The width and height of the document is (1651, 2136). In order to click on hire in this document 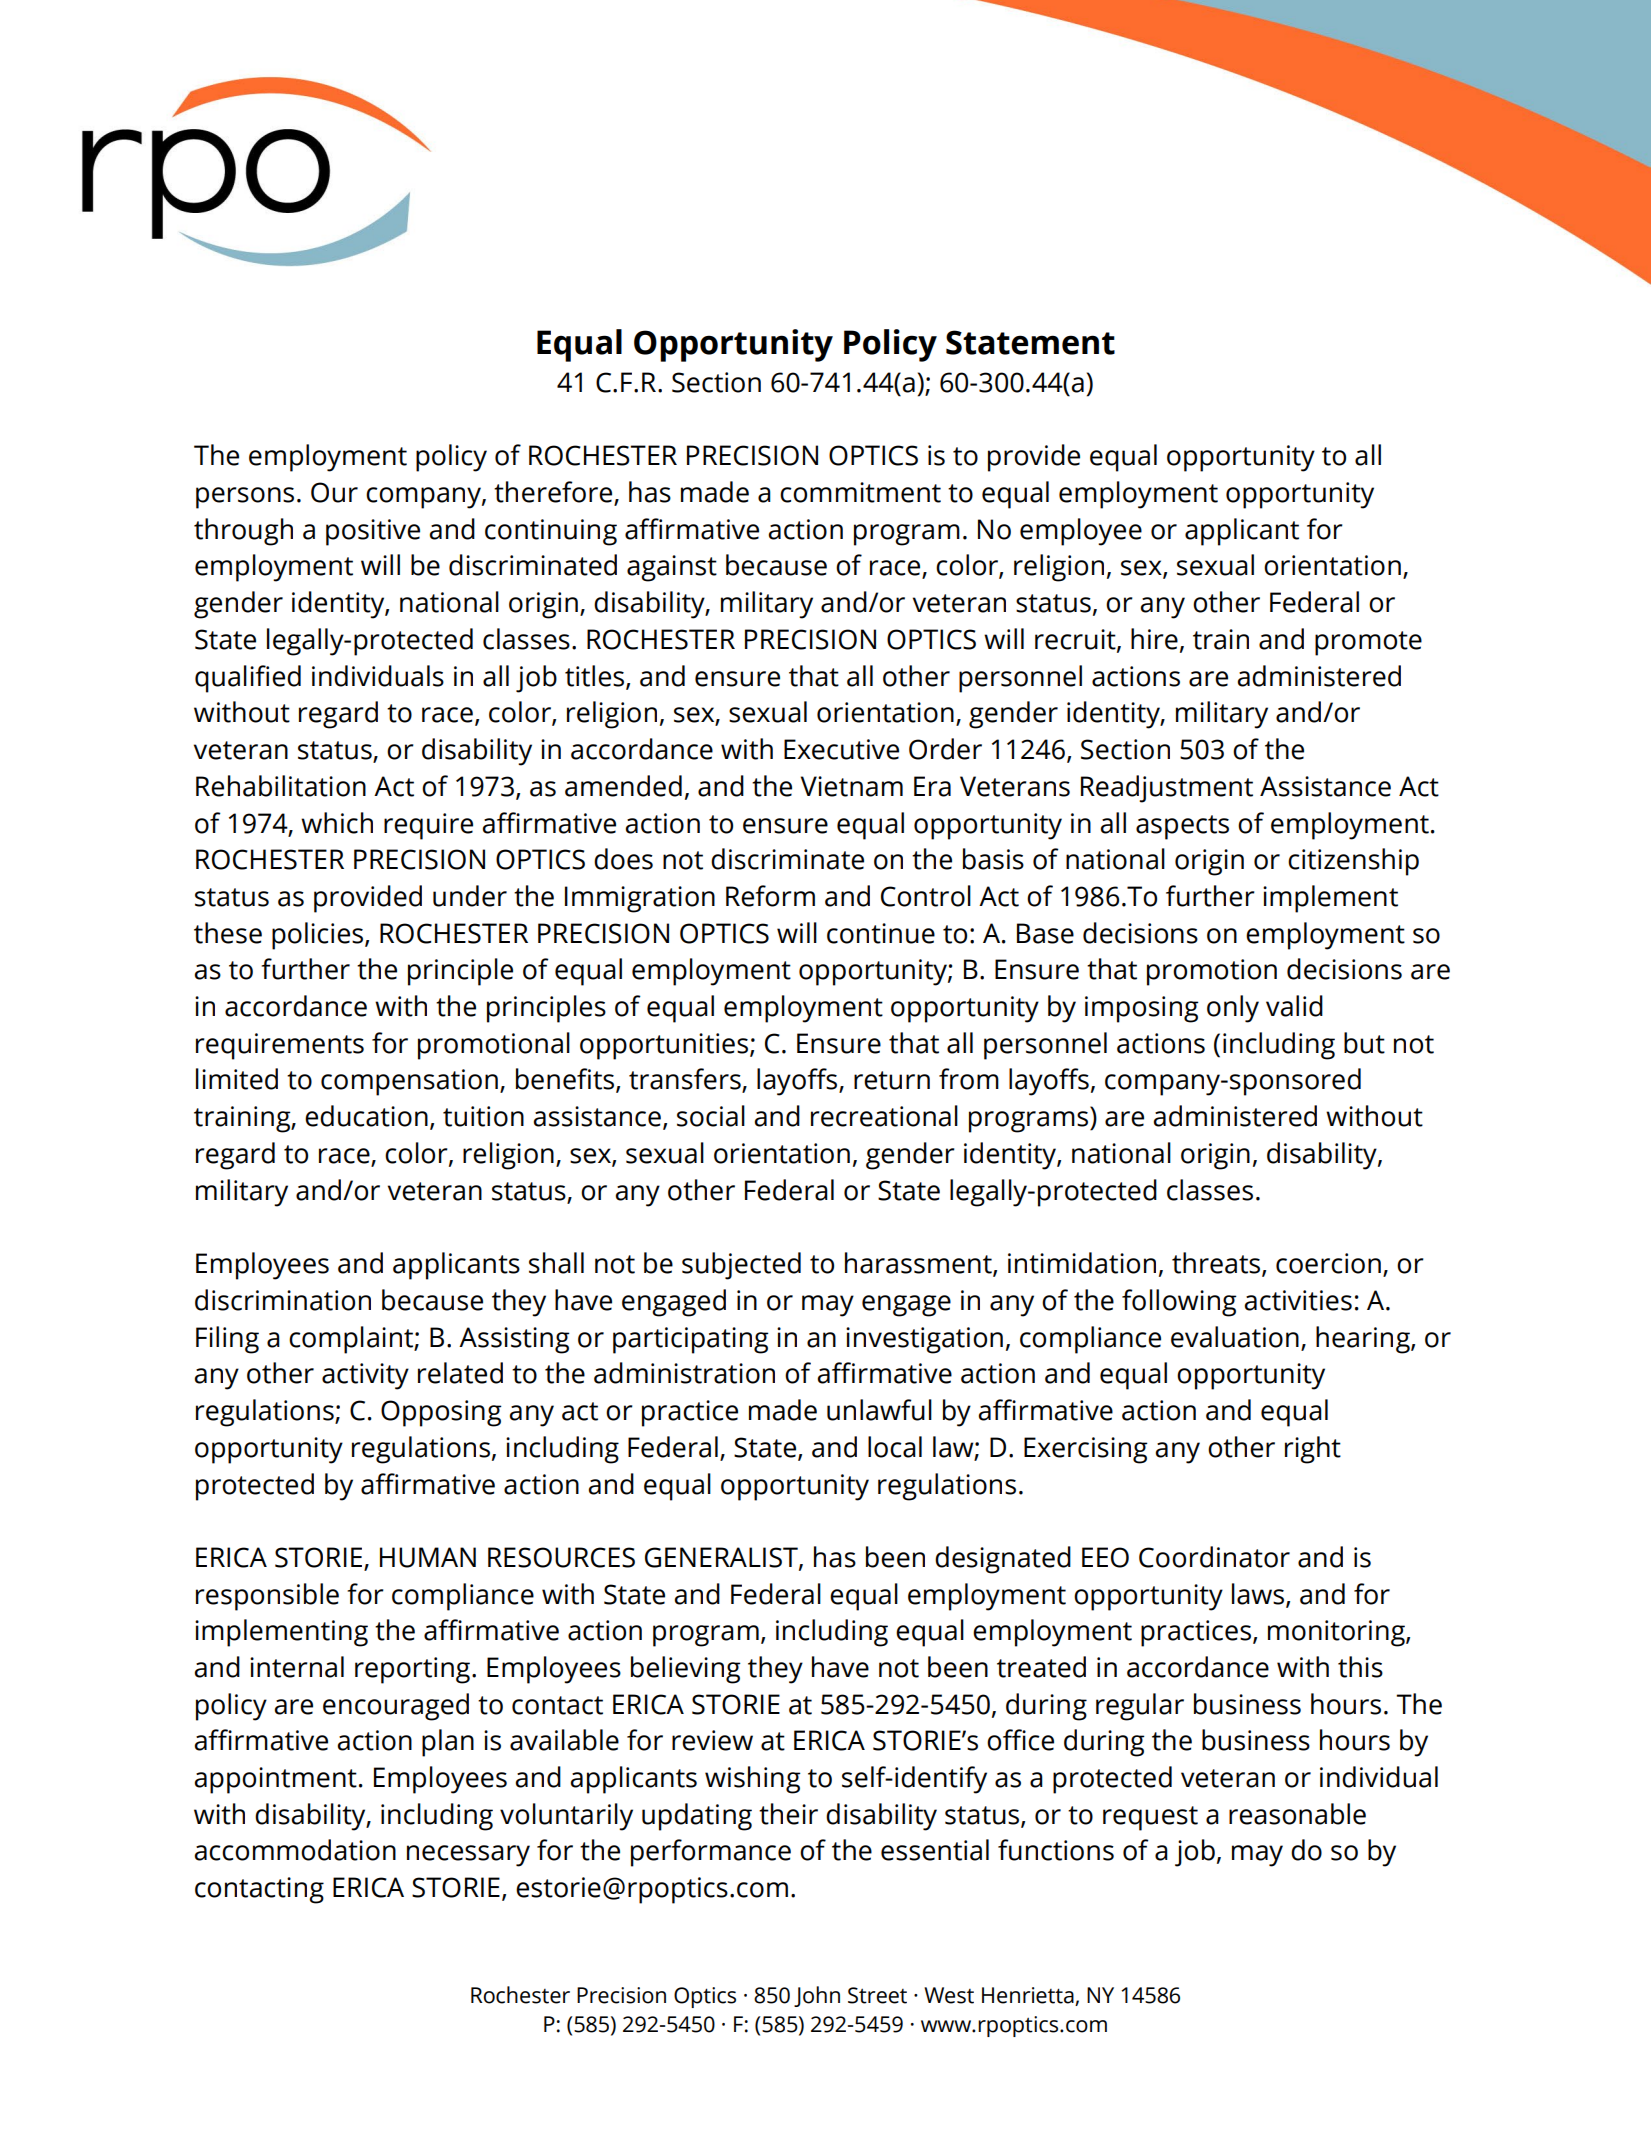, I will do `click(1154, 639)`.
